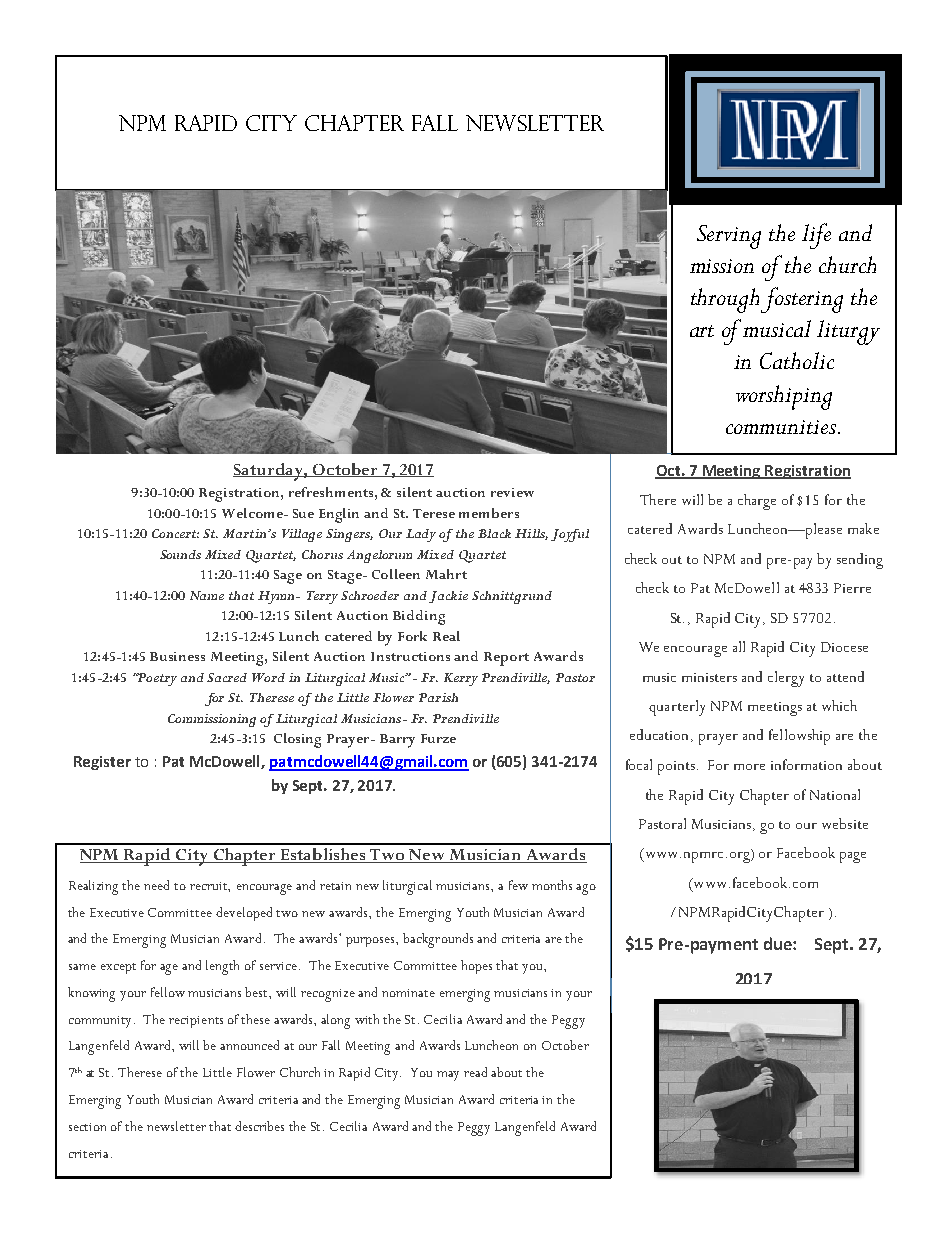  Describe the element at coordinates (180, 554) in the screenshot. I see `Sounds` at that location.
